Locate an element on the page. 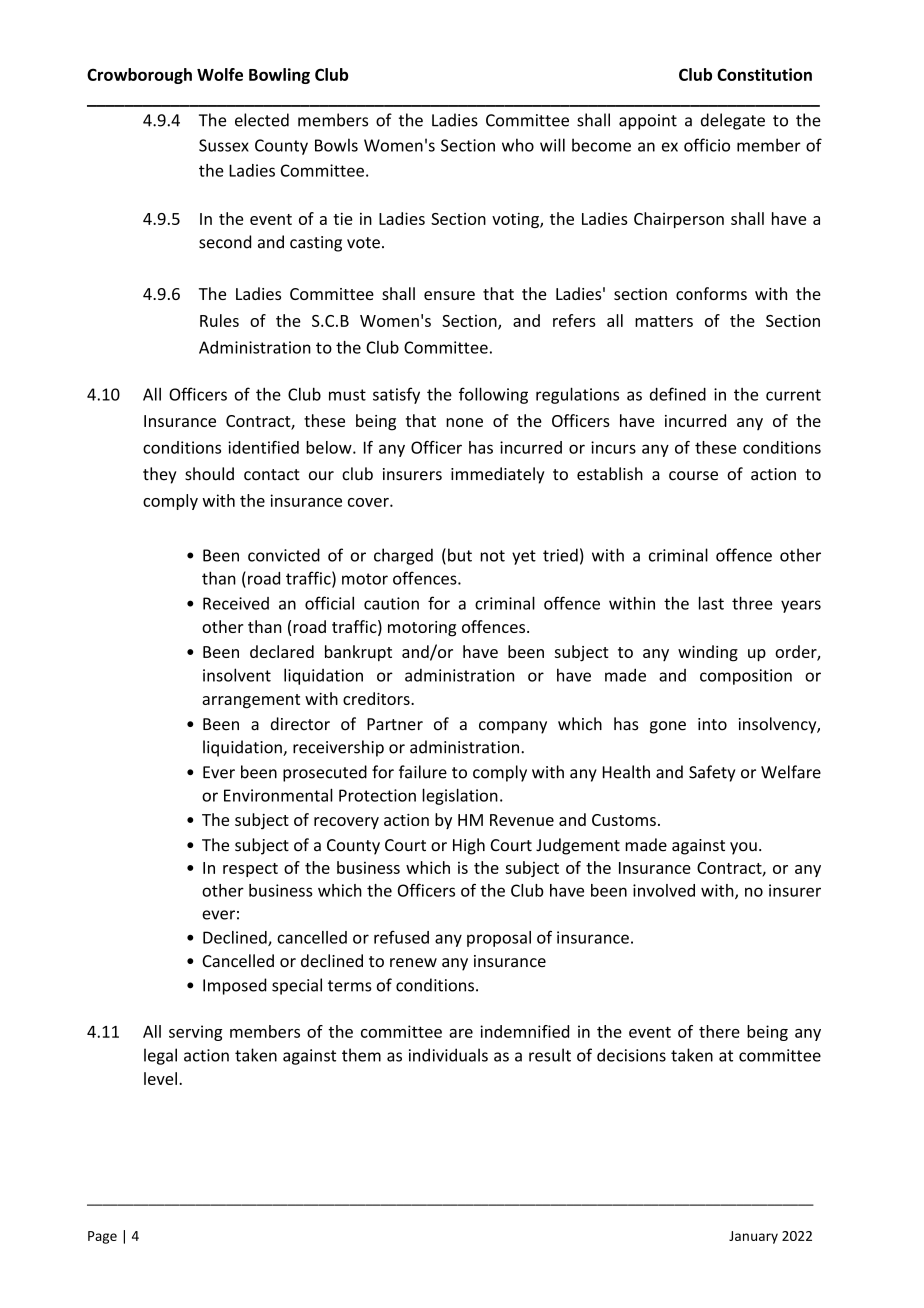  who is located at coordinates (518, 145).
